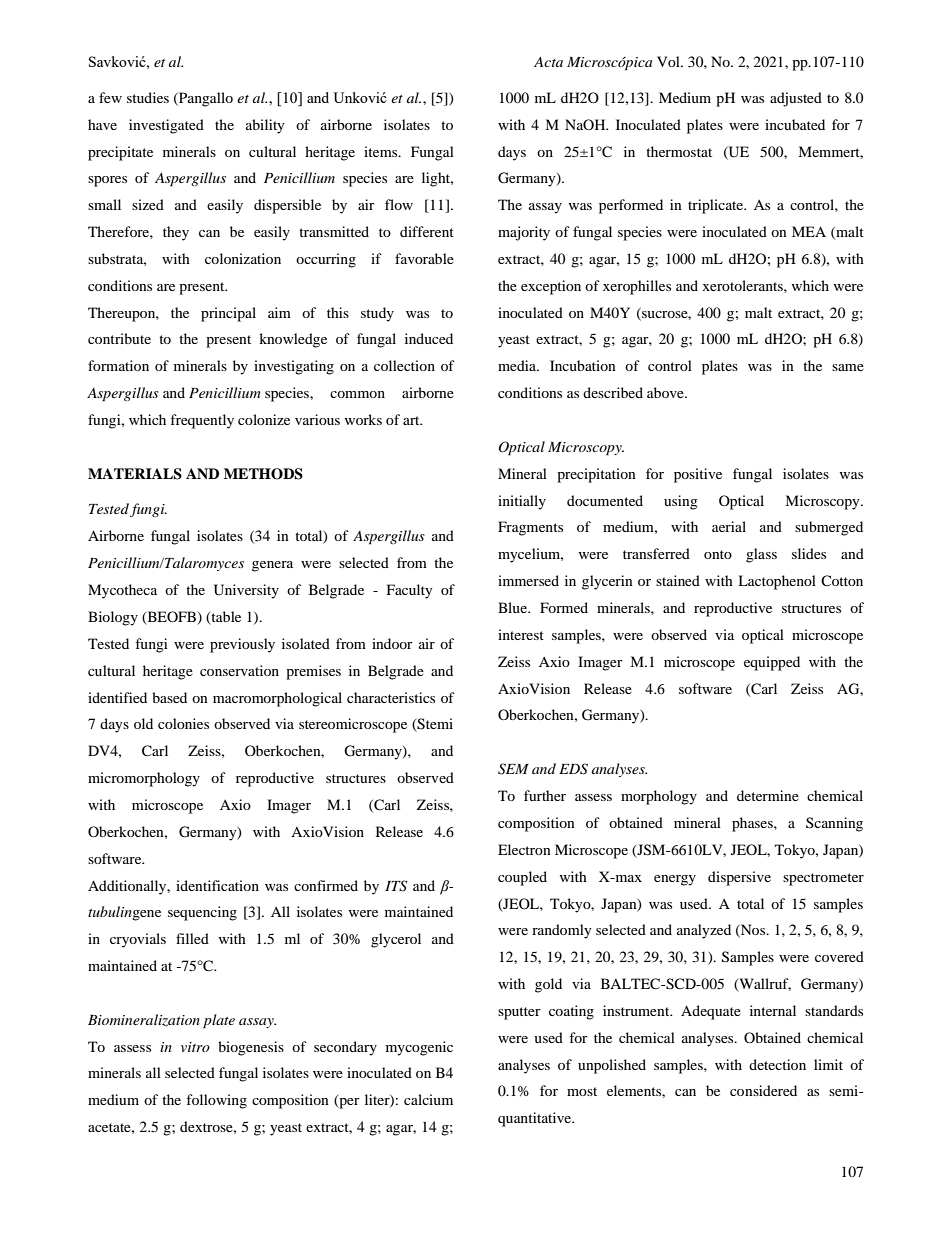 This screenshot has height=1233, width=952. What do you see at coordinates (202, 421) in the screenshot?
I see `frequently` at bounding box center [202, 421].
